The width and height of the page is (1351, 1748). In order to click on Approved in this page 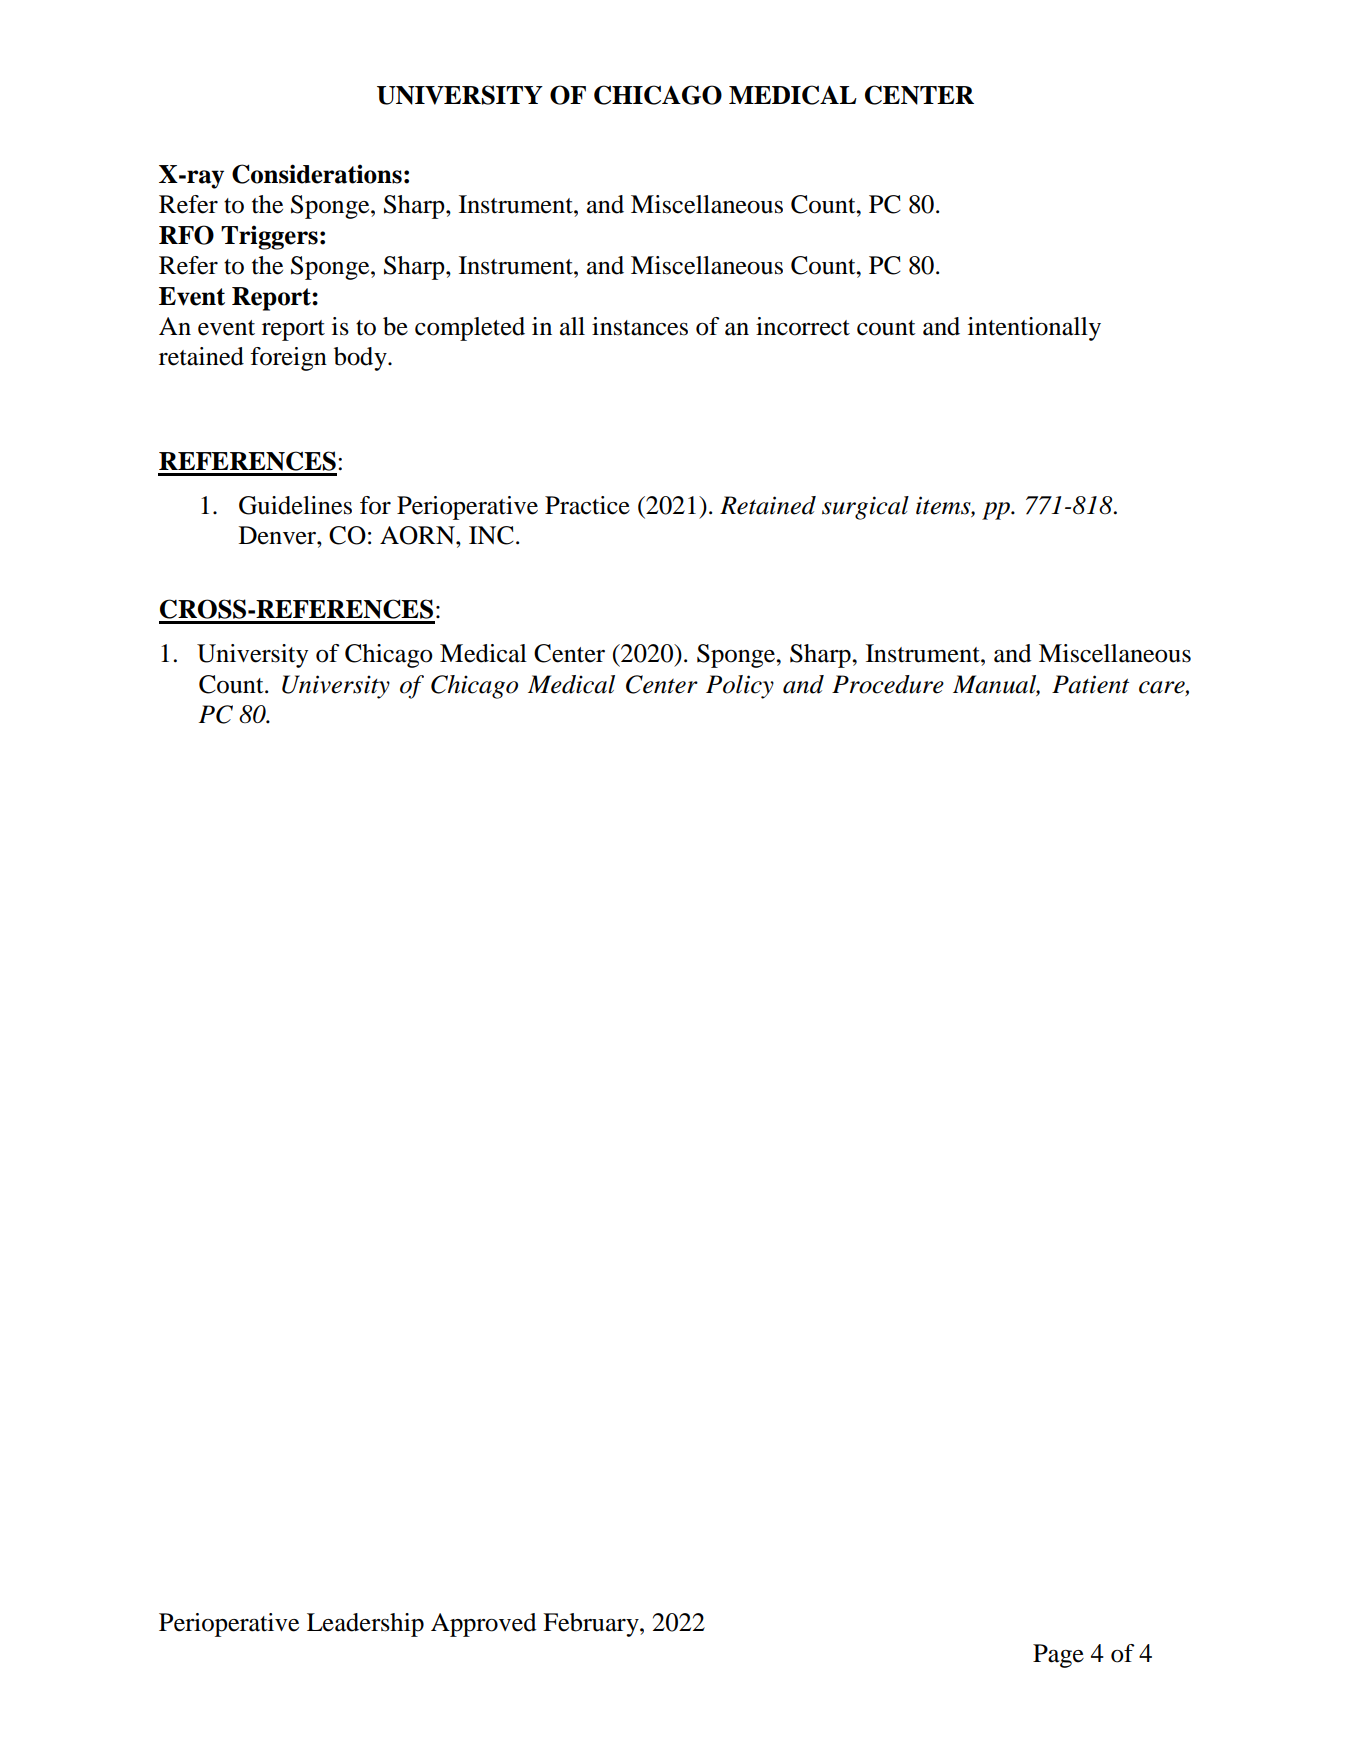, I will do `click(484, 1625)`.
